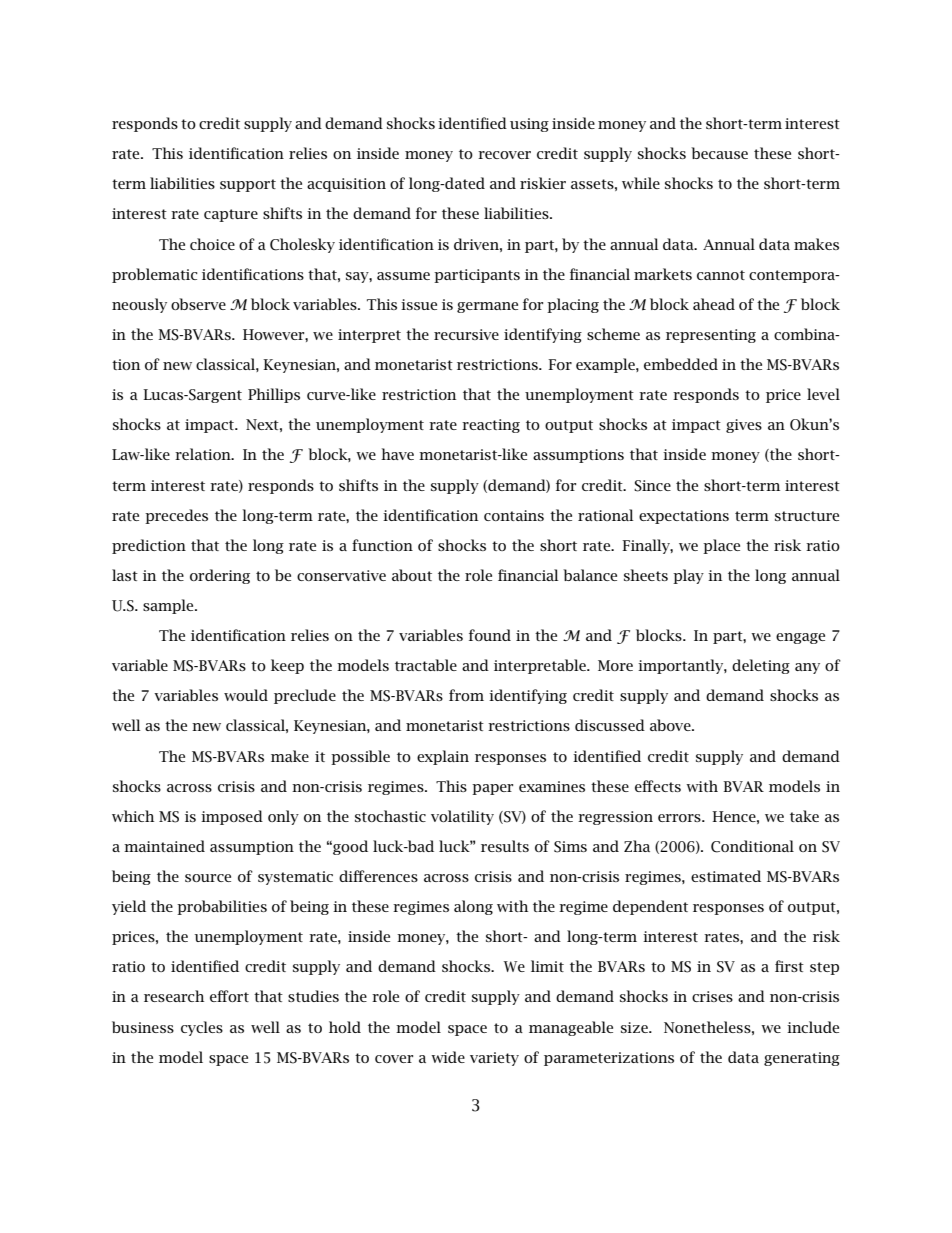 The height and width of the screenshot is (1233, 952). I want to click on contains, so click(514, 515).
